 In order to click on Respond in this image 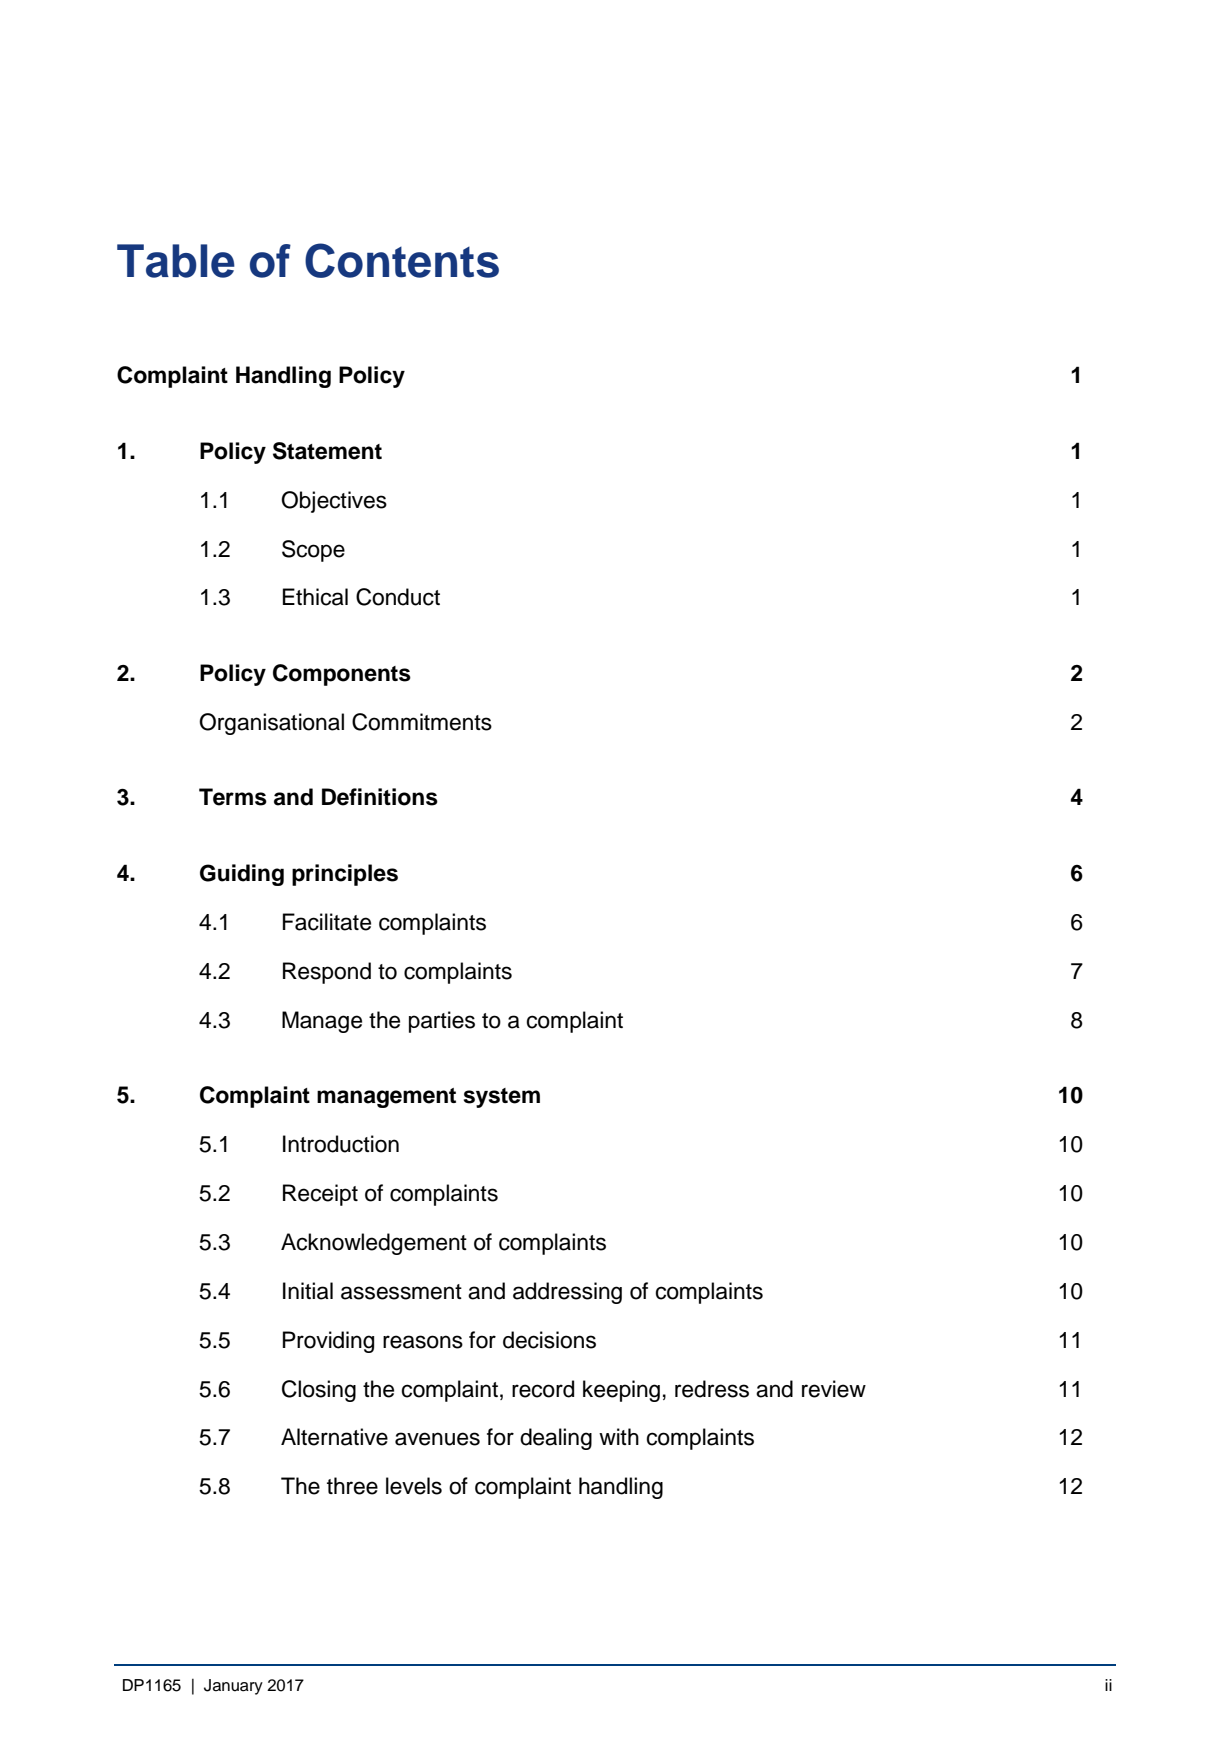, I will do `click(327, 973)`.
